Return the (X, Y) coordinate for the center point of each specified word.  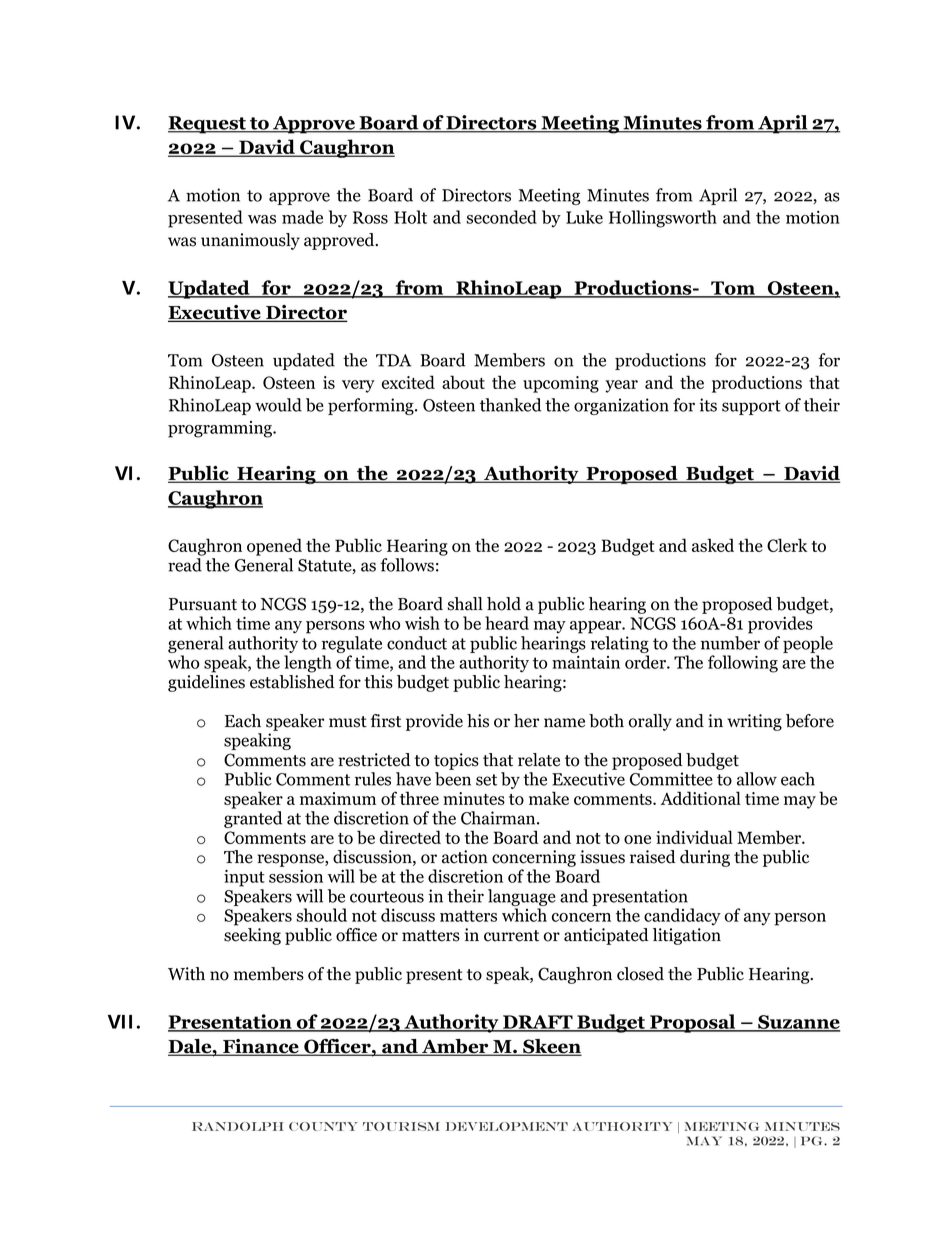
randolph (237, 1126)
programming (221, 429)
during (705, 858)
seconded (501, 217)
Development (507, 1126)
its (708, 405)
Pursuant (203, 604)
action (465, 857)
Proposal (693, 1023)
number (730, 643)
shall (465, 604)
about (463, 382)
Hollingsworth (663, 219)
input (244, 878)
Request (208, 125)
